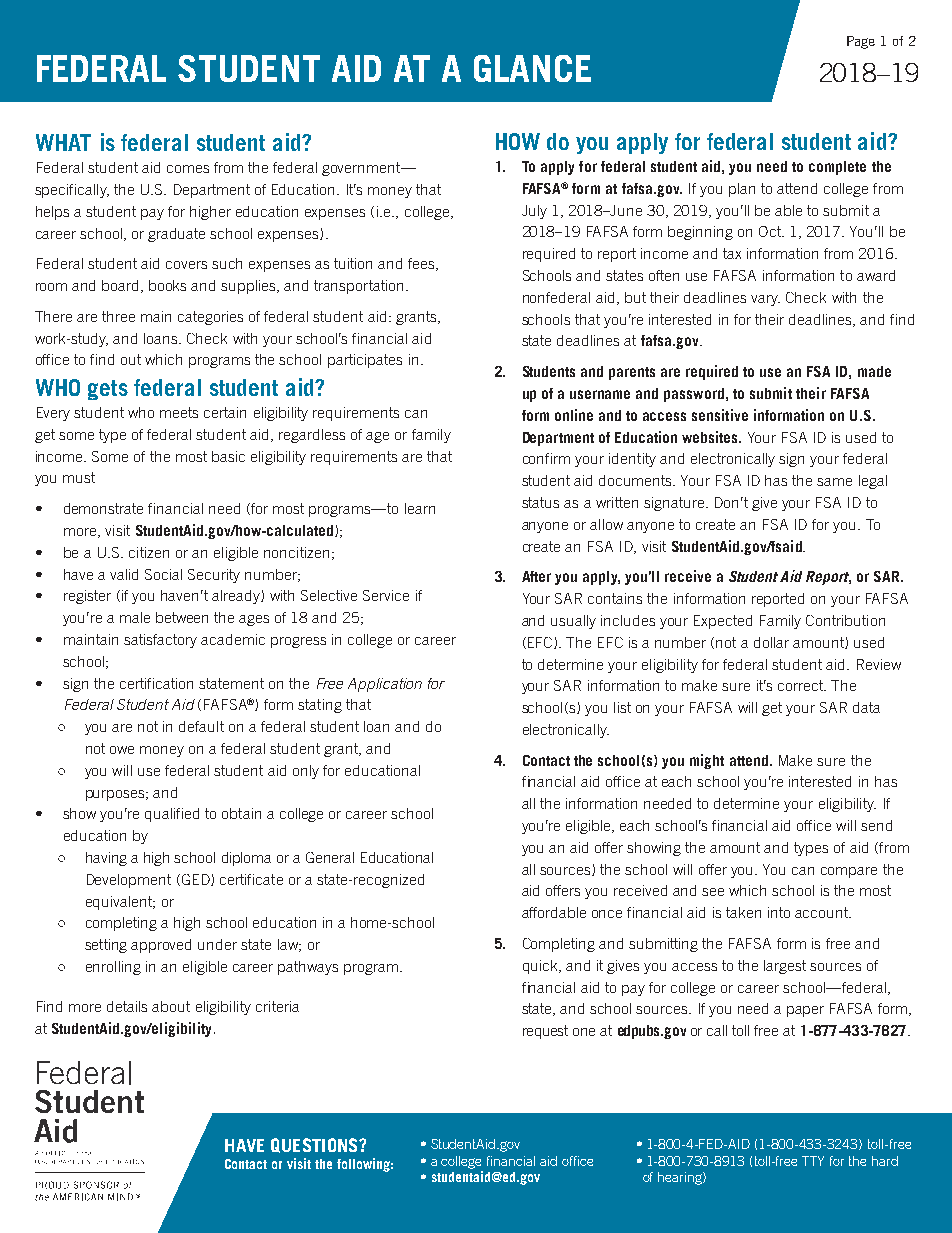 The image size is (952, 1233). What do you see at coordinates (771, 642) in the screenshot?
I see `dollar` at bounding box center [771, 642].
